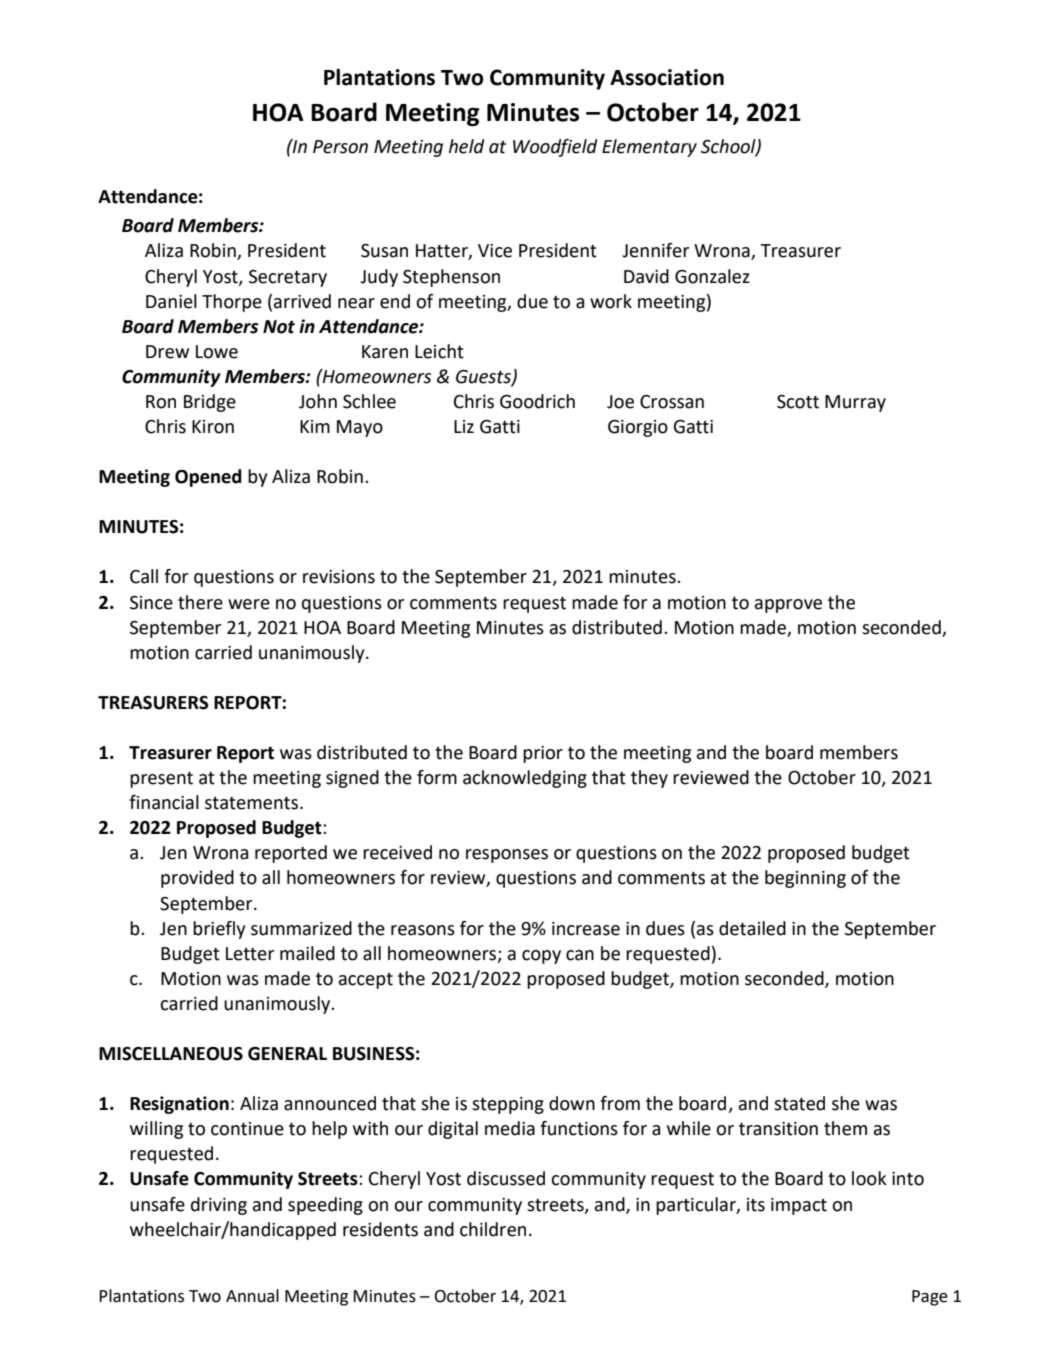  Describe the element at coordinates (252, 1296) in the image. I see `Annual` at that location.
